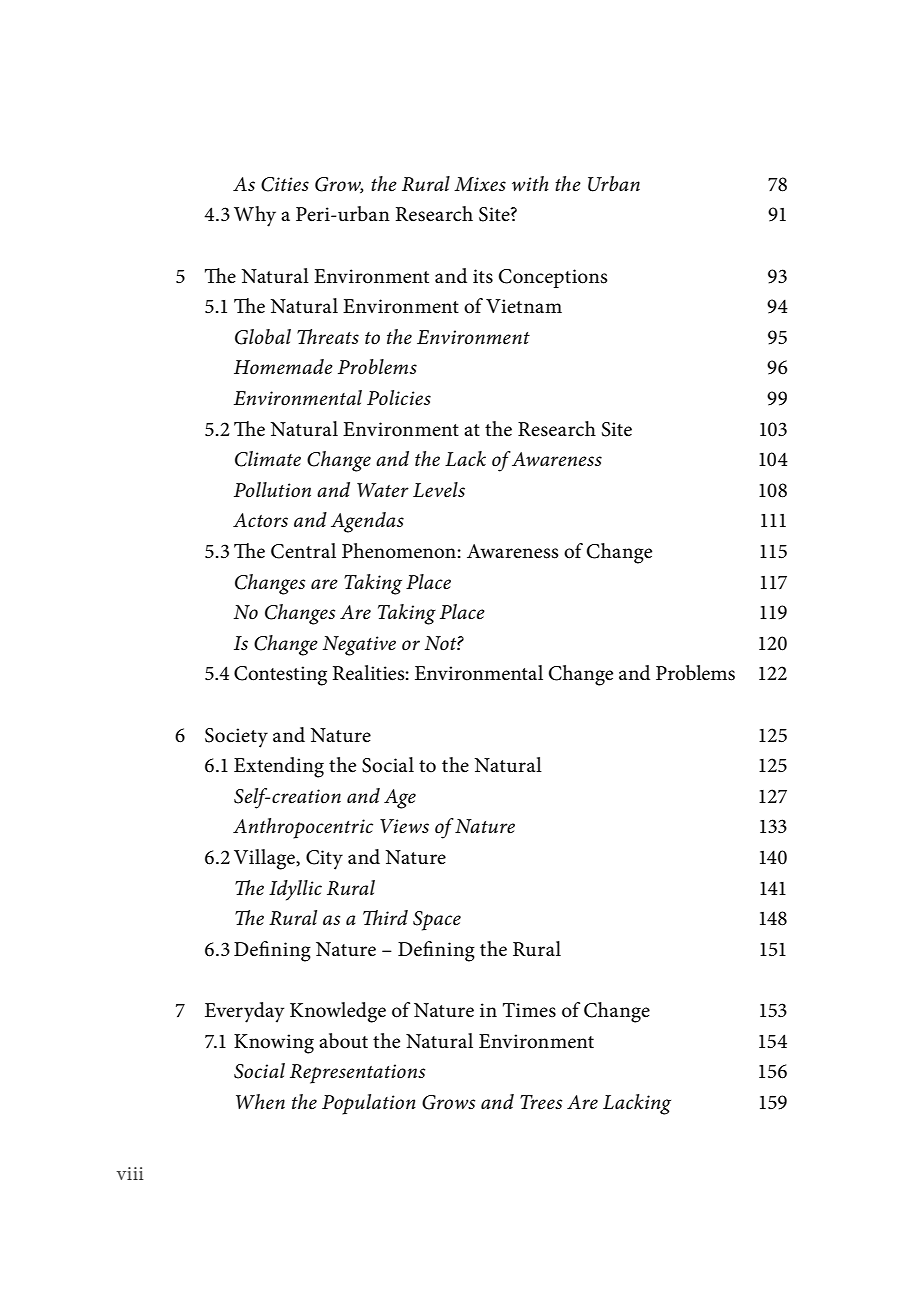  Describe the element at coordinates (265, 859) in the screenshot. I see `Village` at that location.
